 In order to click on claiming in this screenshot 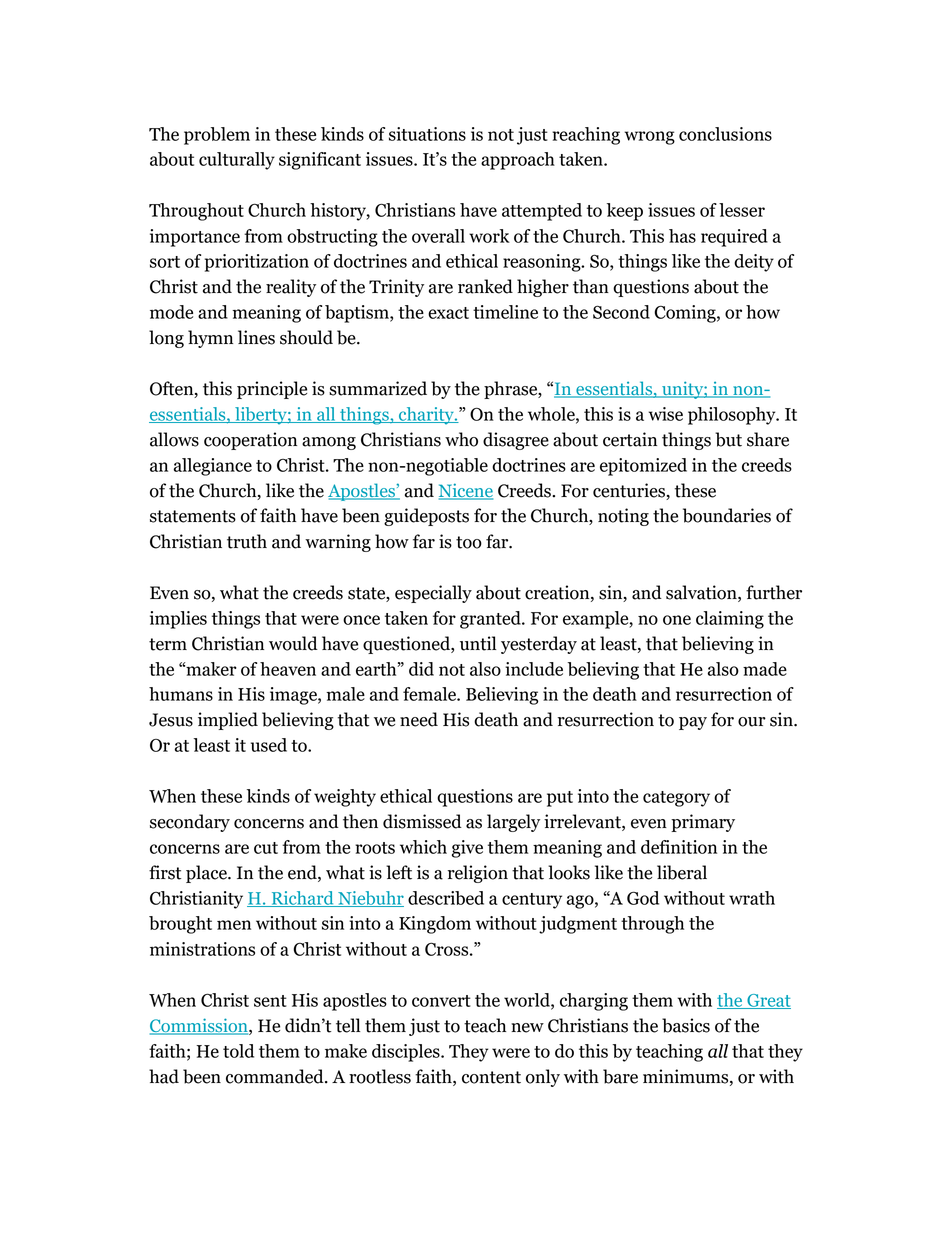, I will do `click(730, 620)`.
